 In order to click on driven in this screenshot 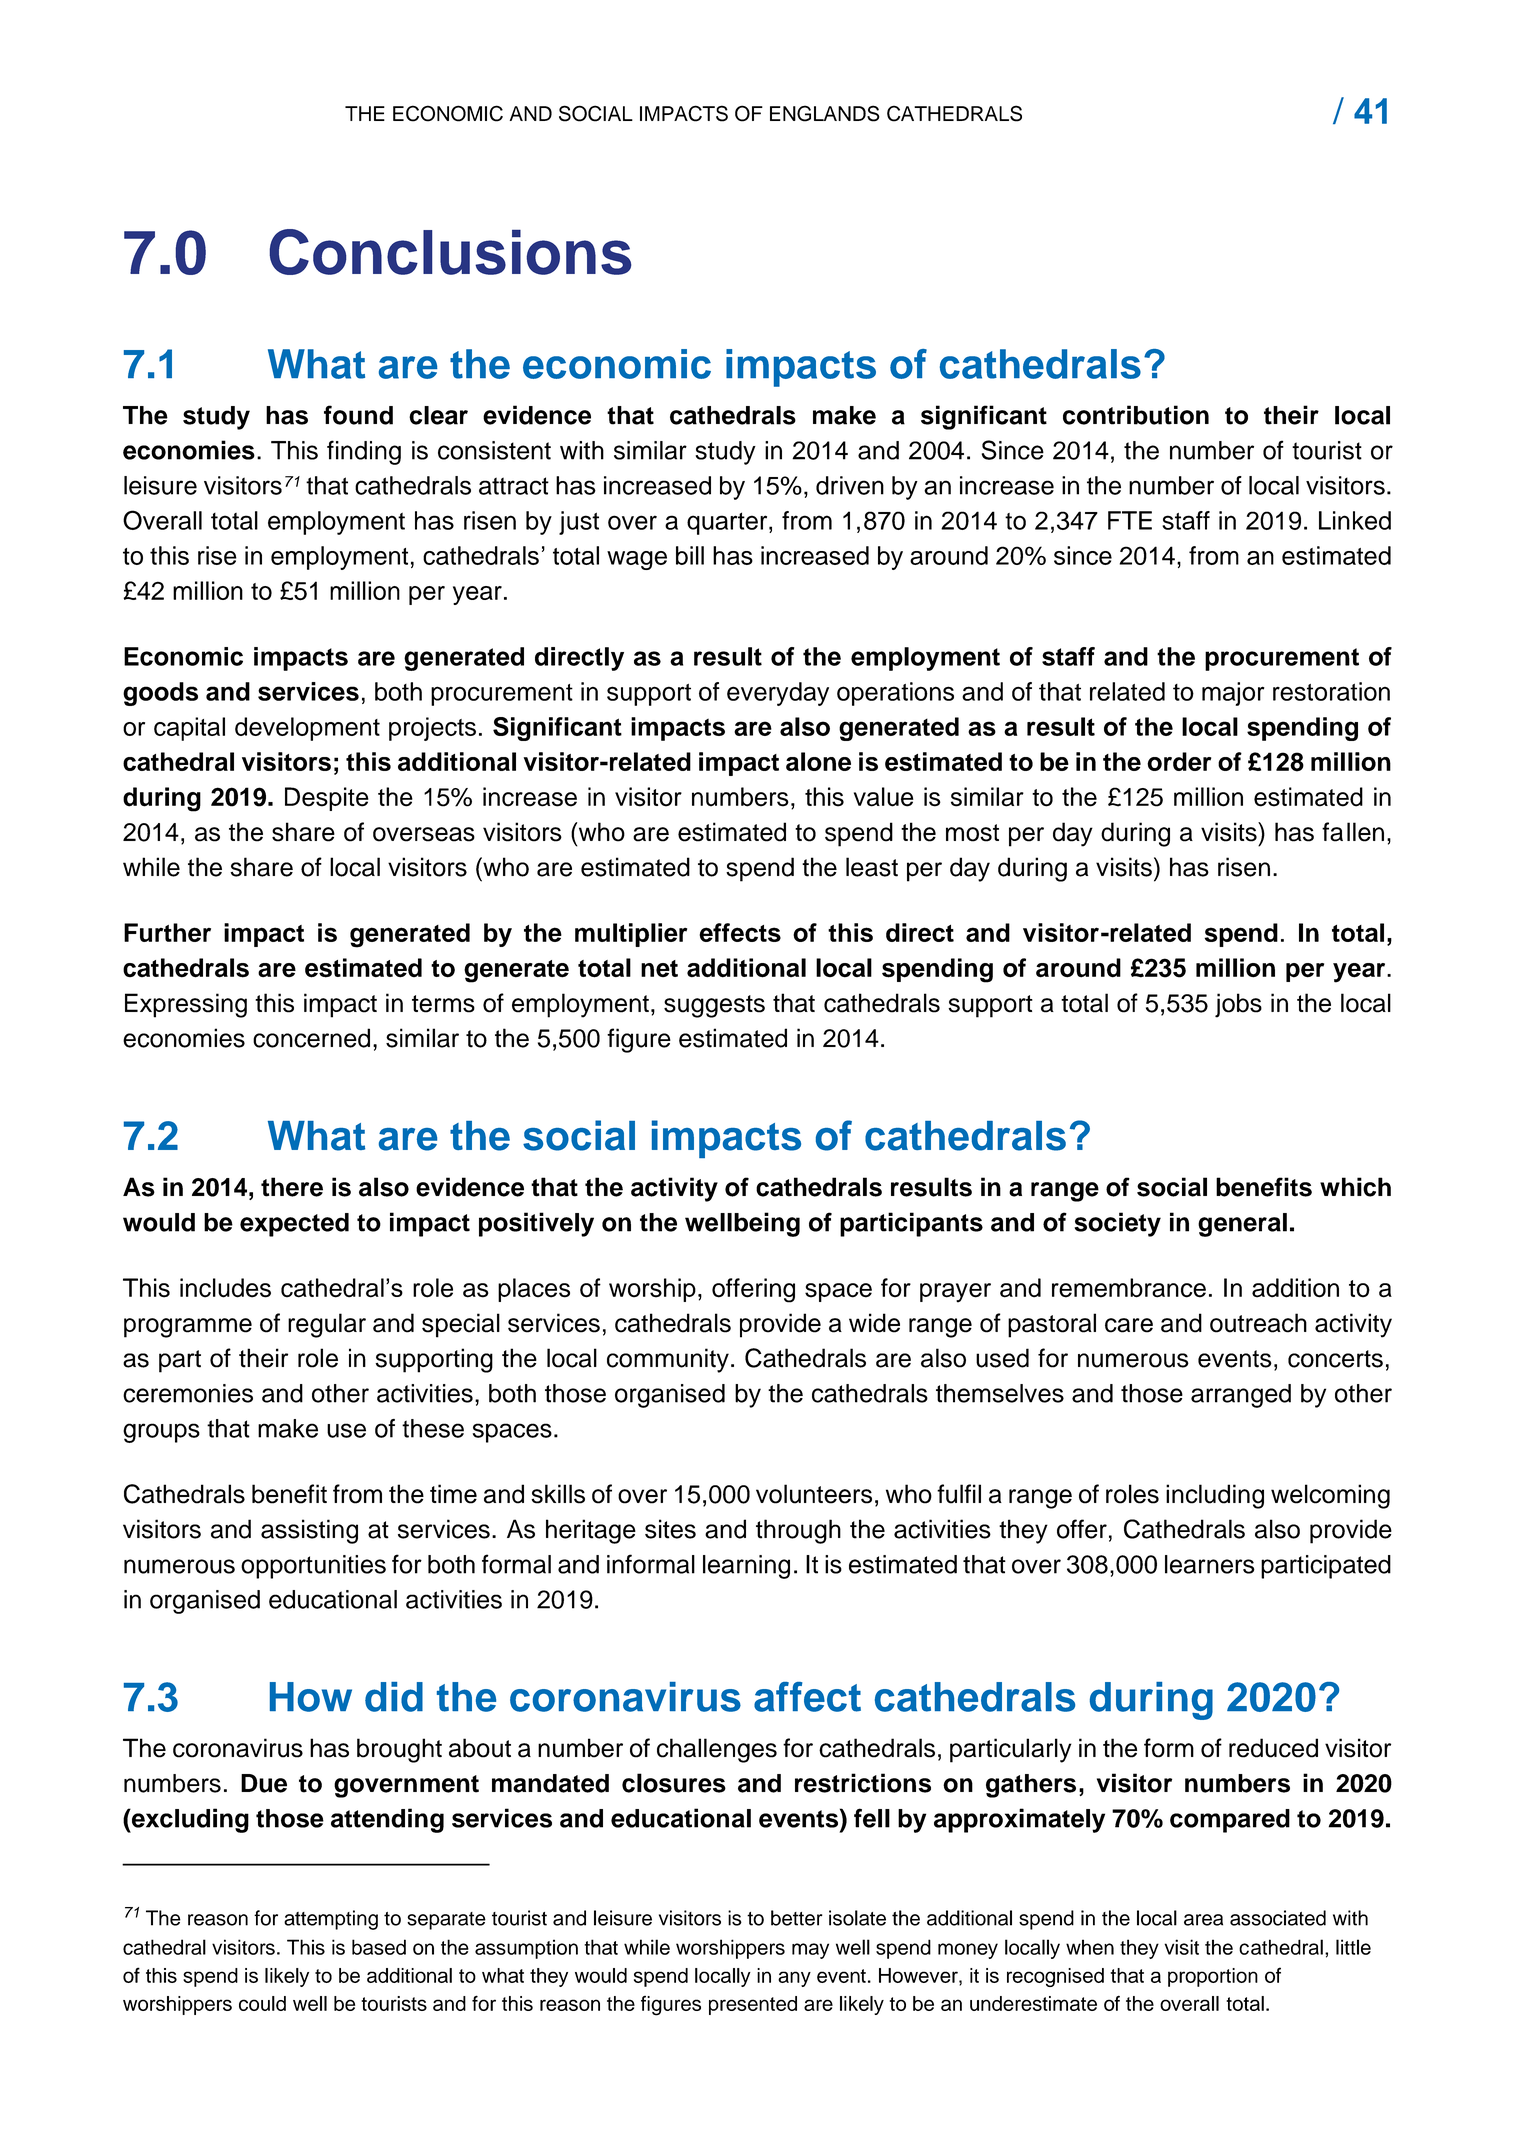, I will do `click(850, 485)`.
